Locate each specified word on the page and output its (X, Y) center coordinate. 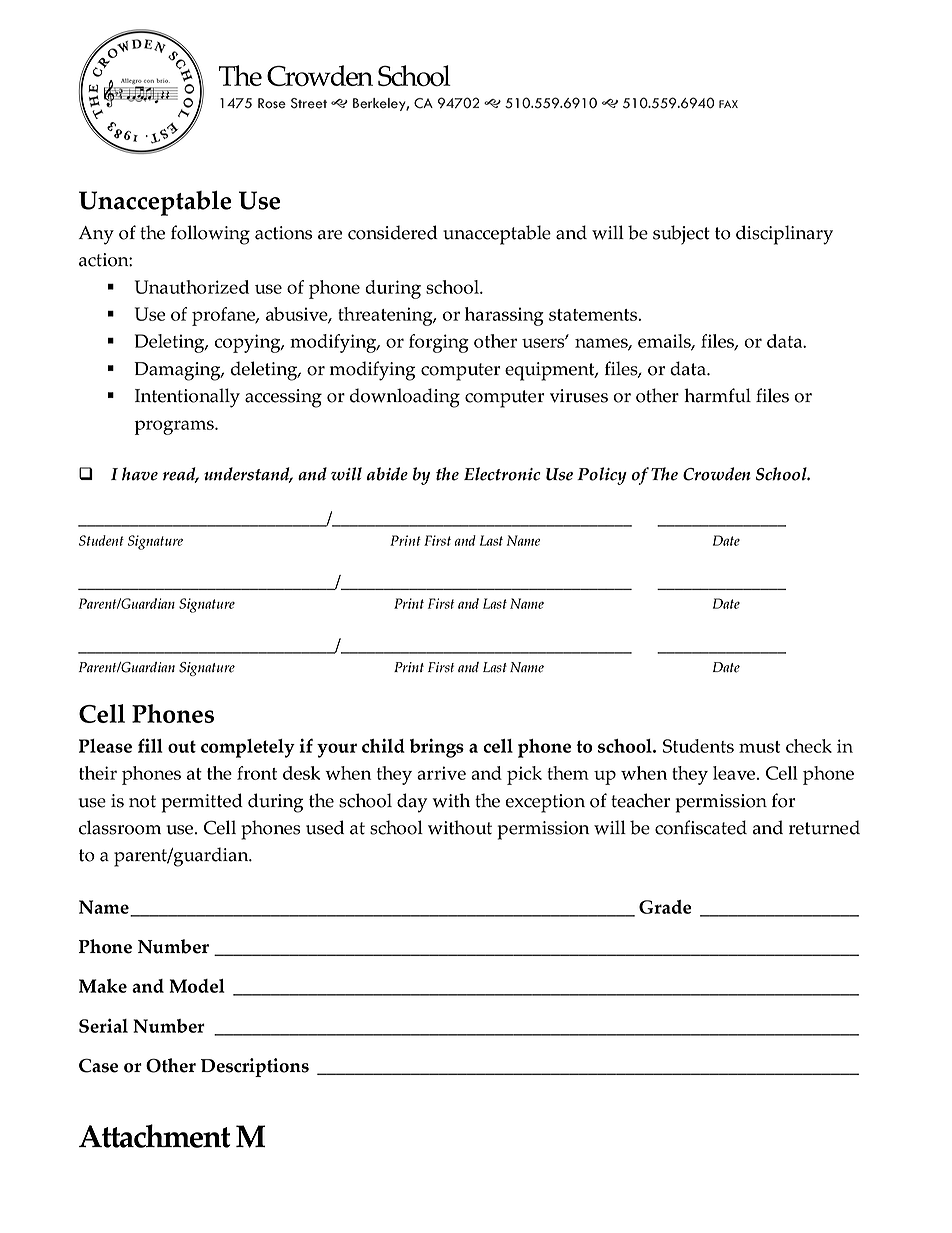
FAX (728, 104)
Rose (272, 103)
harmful (717, 395)
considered (393, 232)
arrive (441, 773)
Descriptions (255, 1067)
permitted (202, 803)
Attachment (154, 1136)
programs (175, 427)
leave (735, 773)
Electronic (502, 474)
